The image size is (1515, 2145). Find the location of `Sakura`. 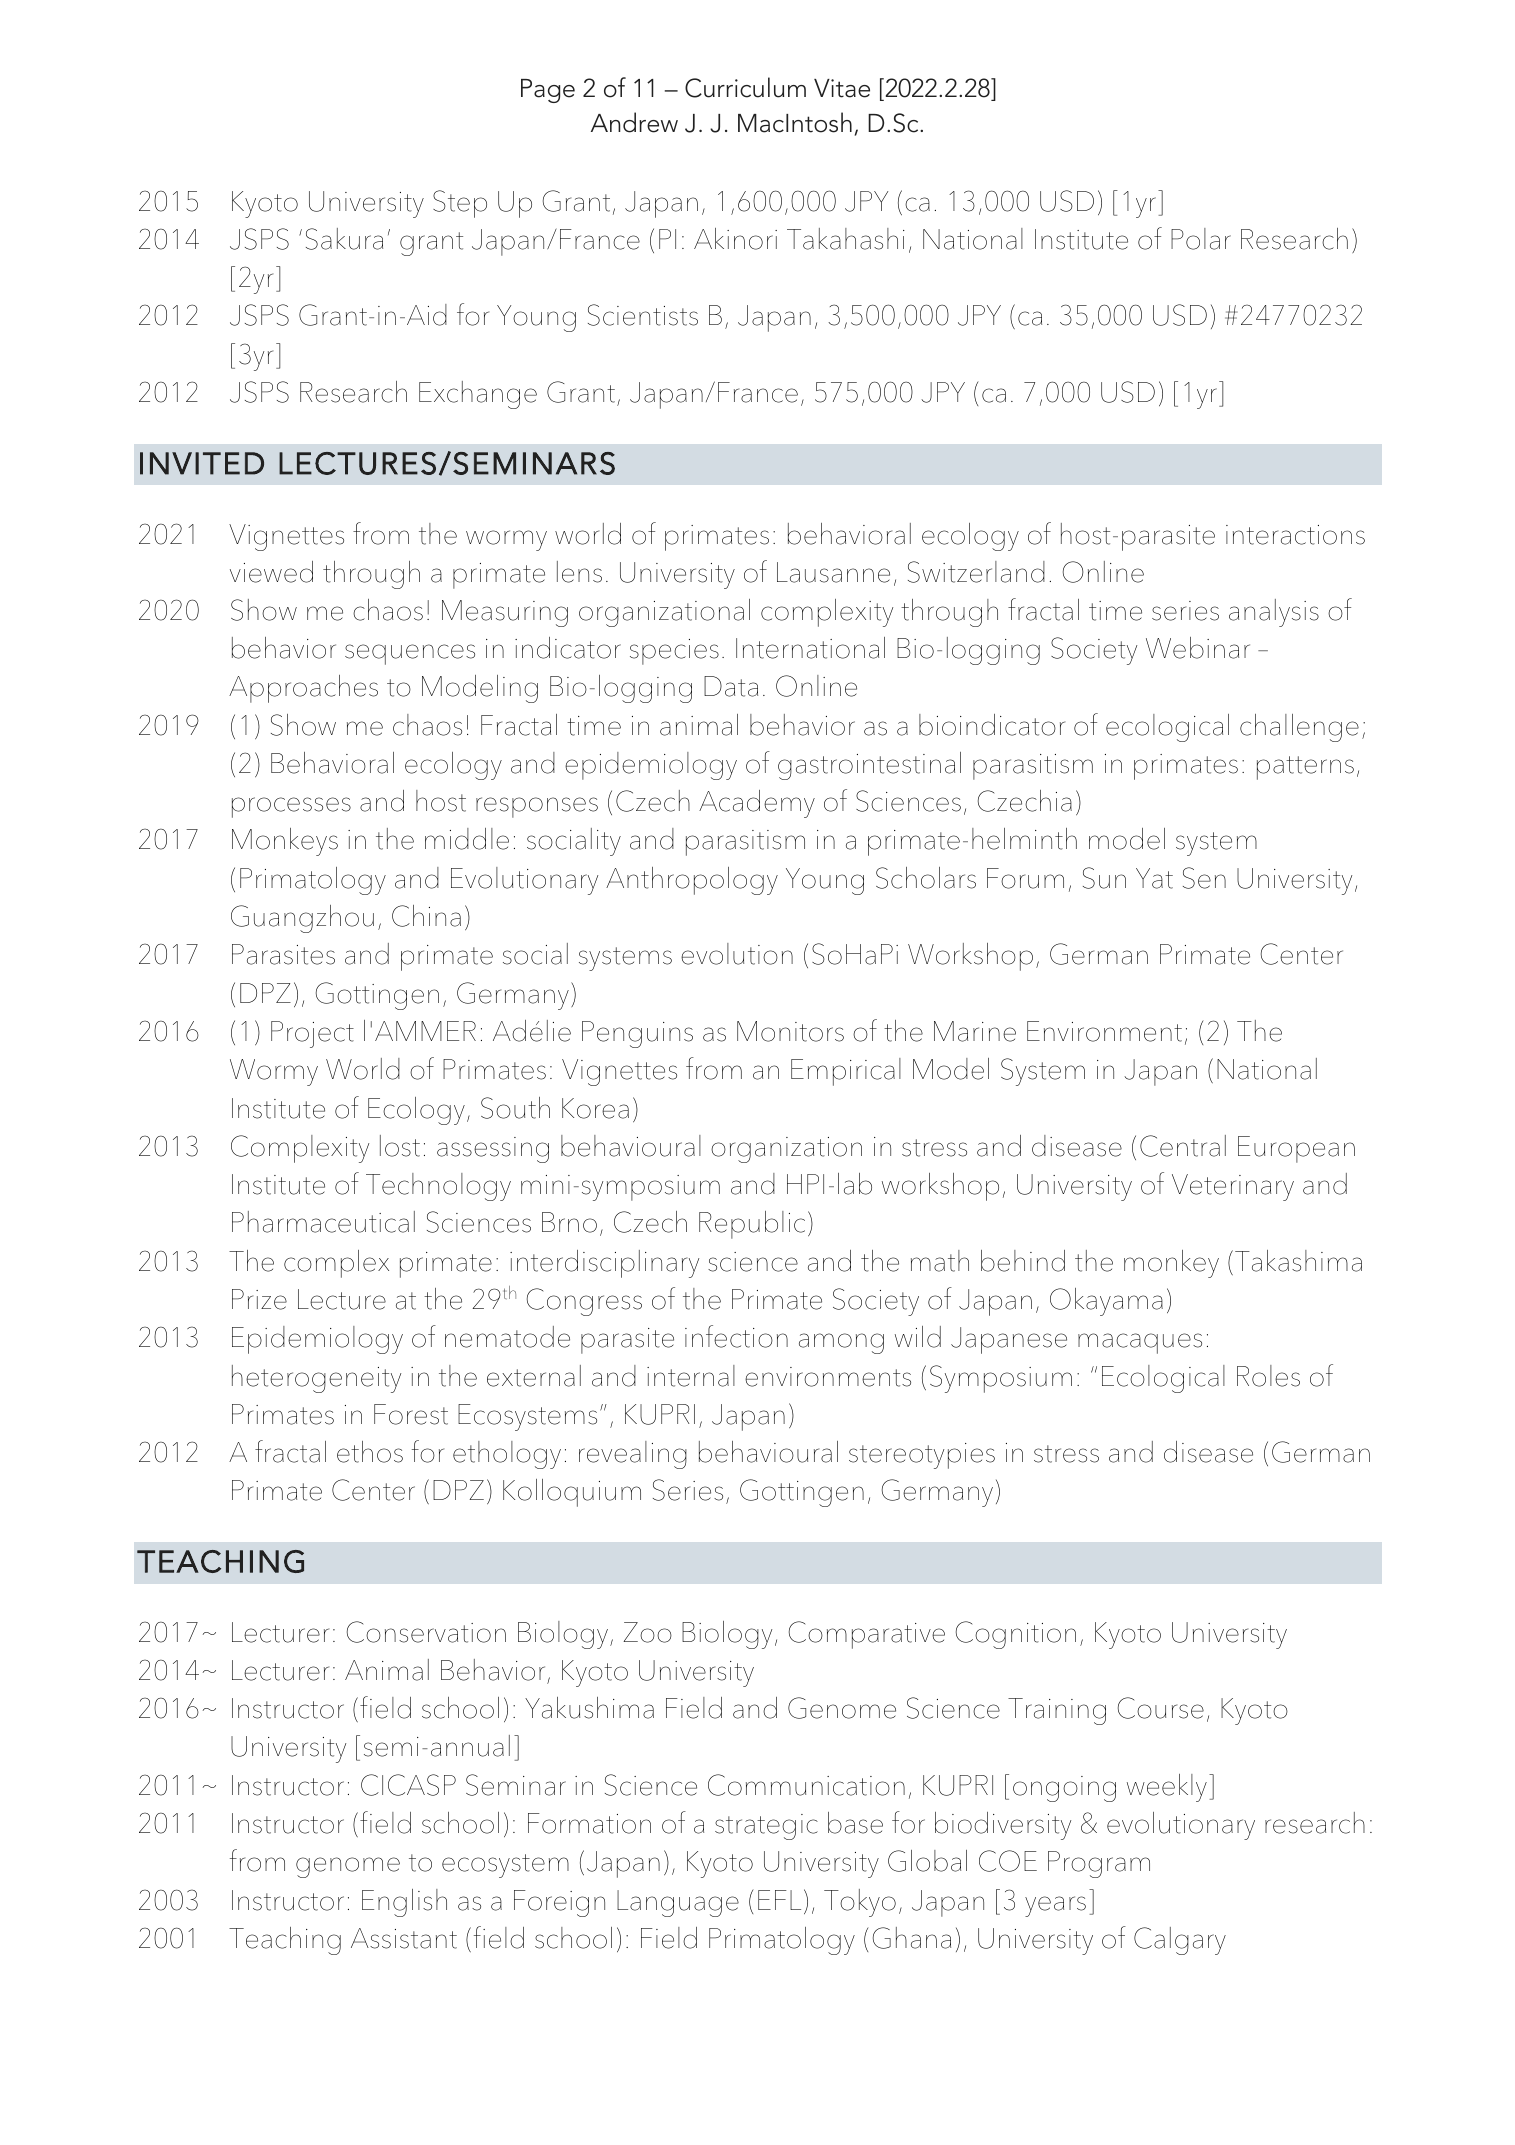

Sakura is located at coordinates (344, 239).
